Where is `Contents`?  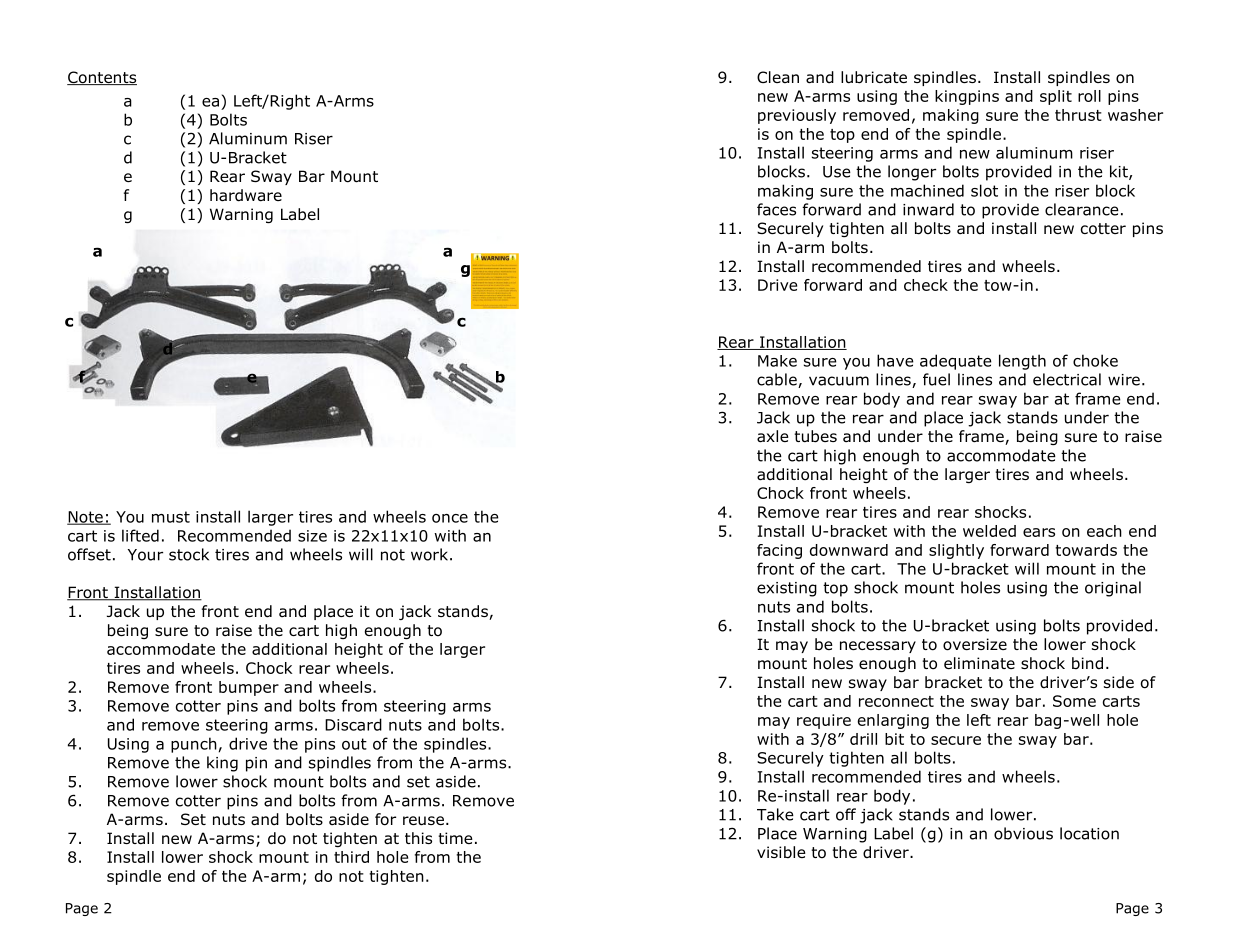
Contents is located at coordinates (102, 78).
